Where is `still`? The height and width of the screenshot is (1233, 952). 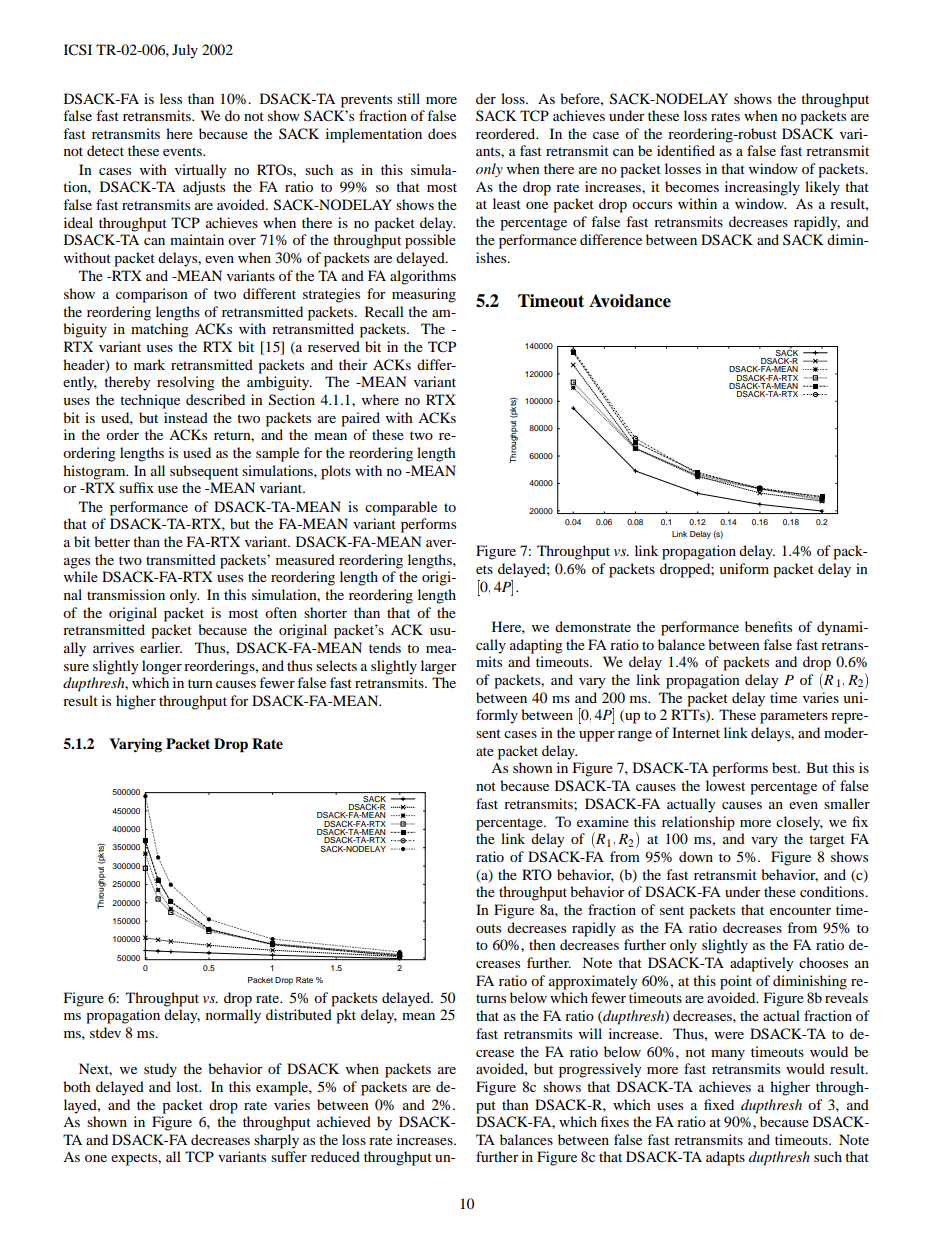
still is located at coordinates (408, 98).
